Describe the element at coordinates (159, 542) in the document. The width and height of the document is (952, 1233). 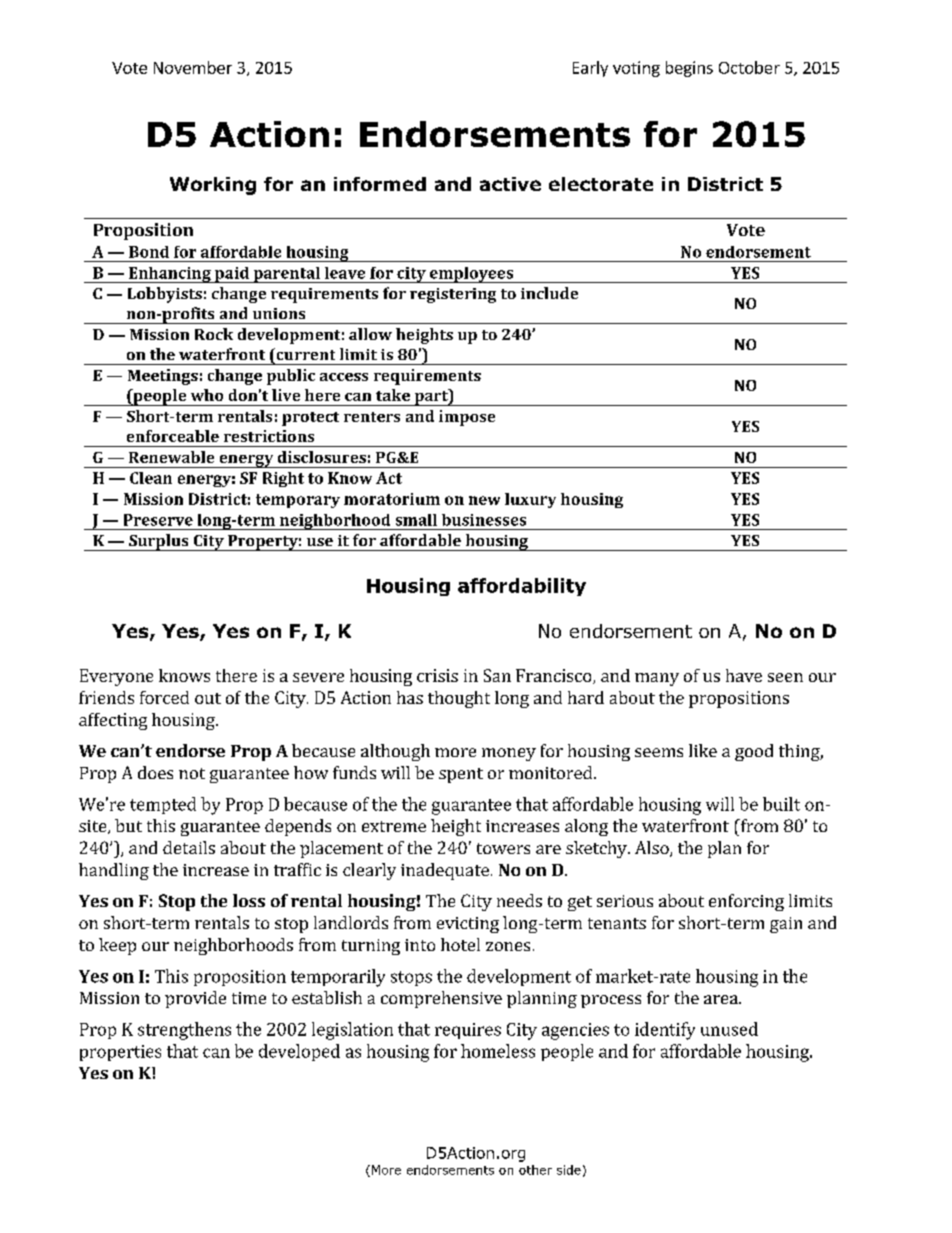
I see `Surplus` at that location.
